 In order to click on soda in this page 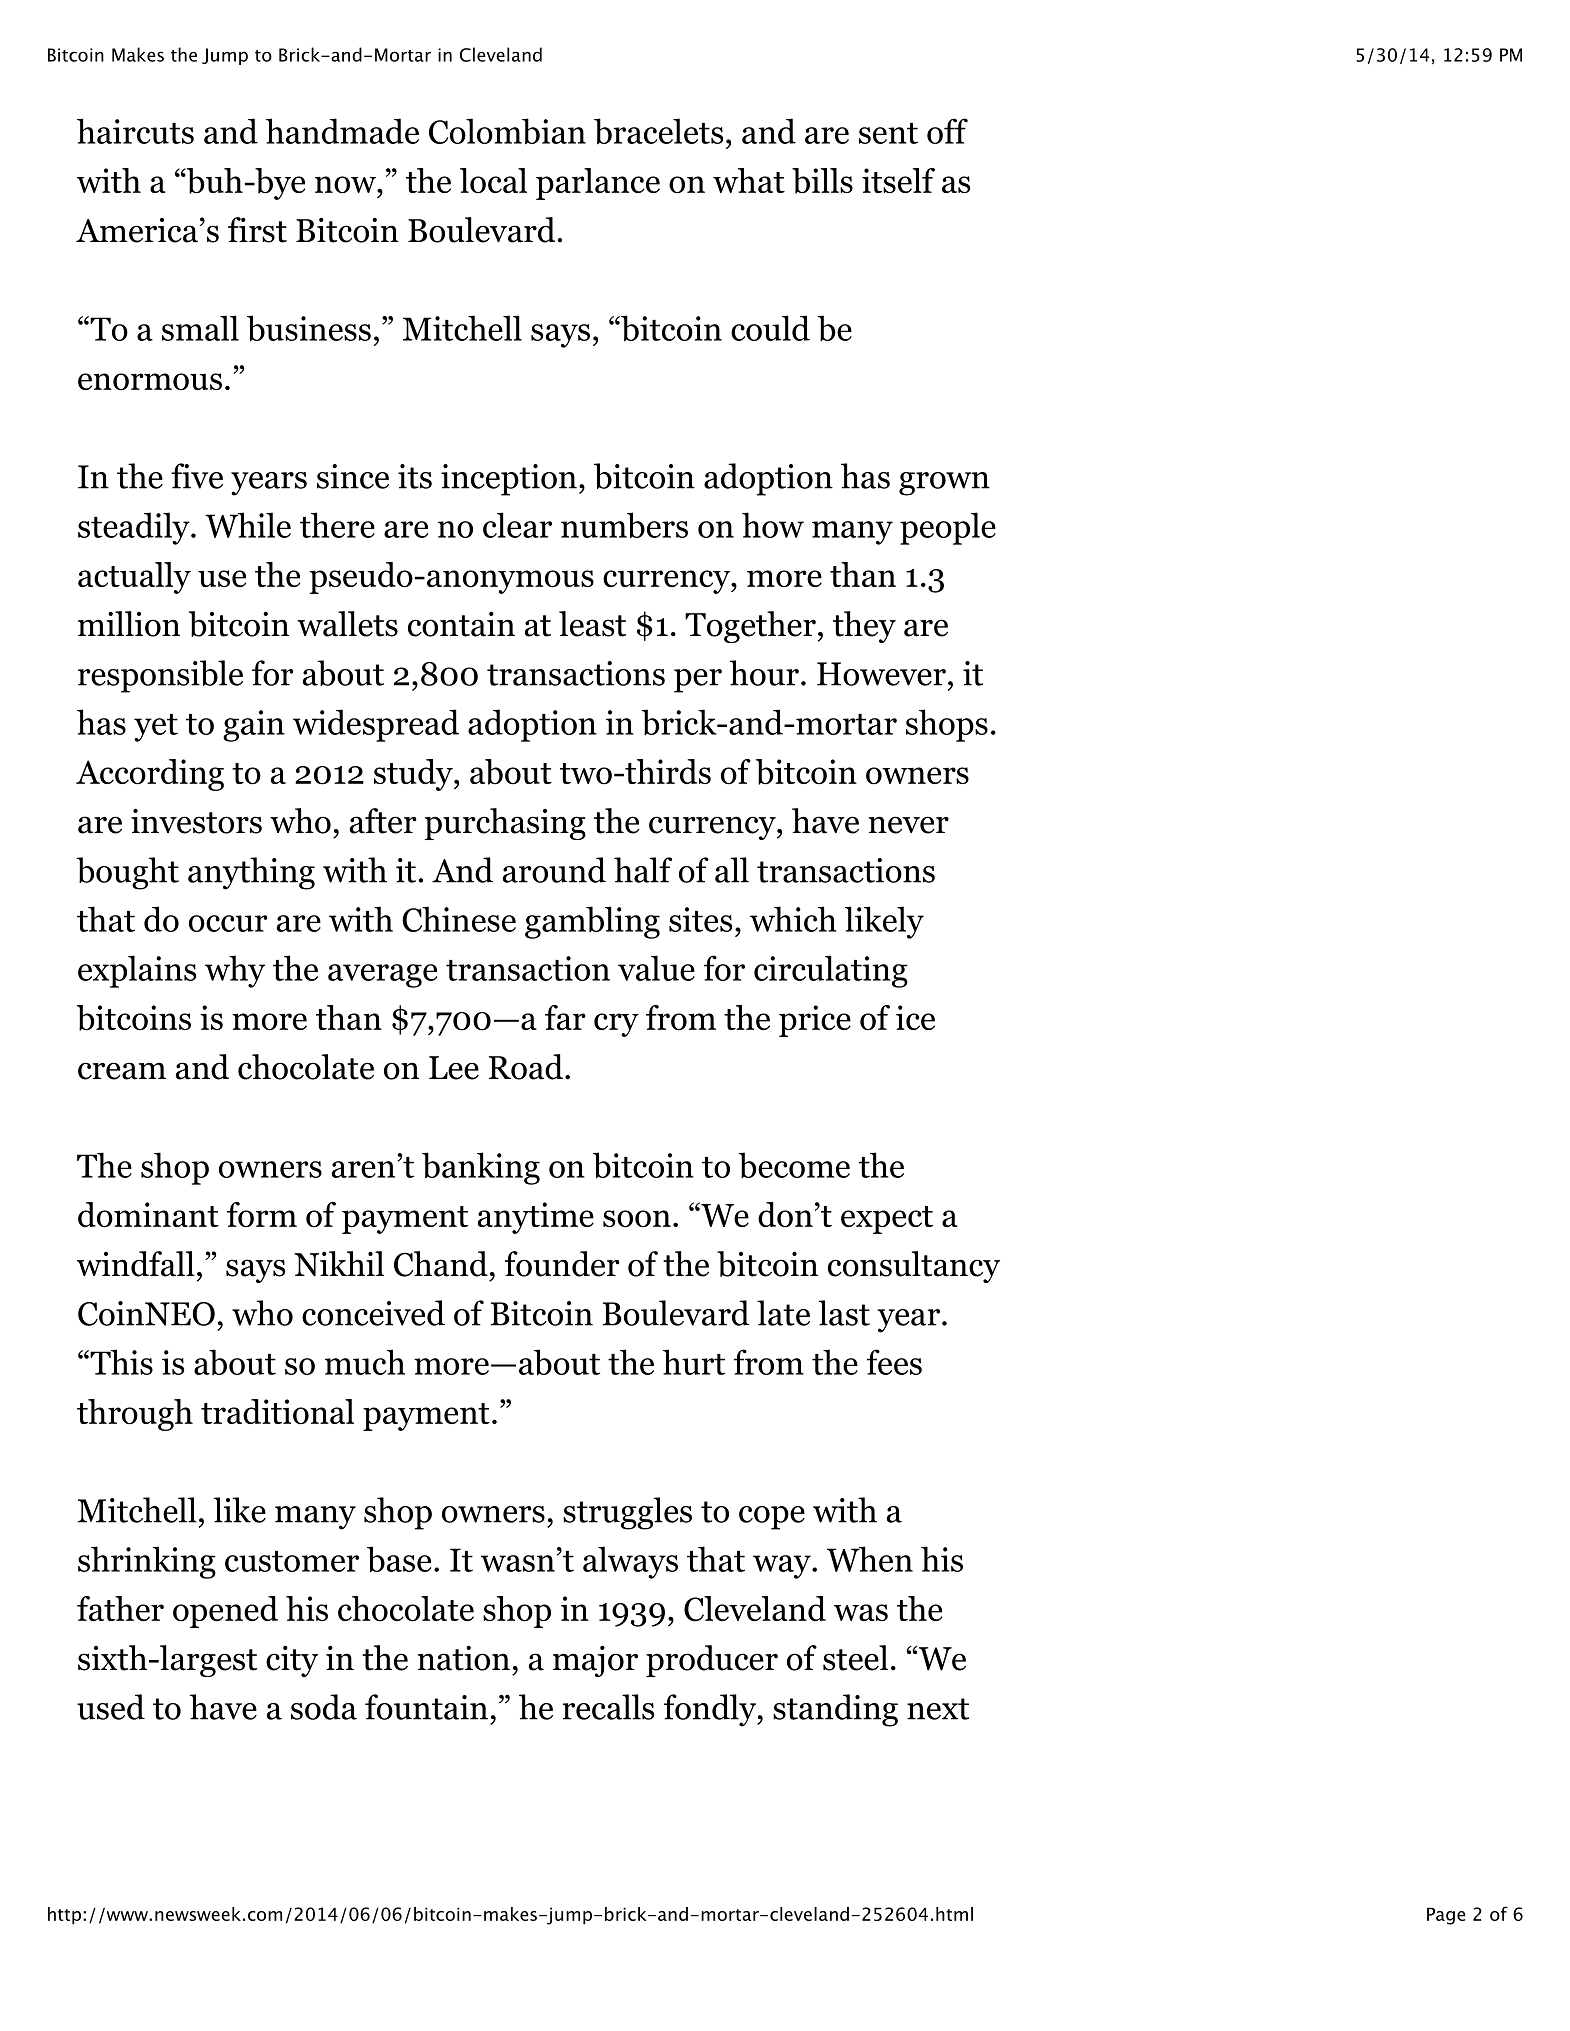, I will do `click(324, 1707)`.
